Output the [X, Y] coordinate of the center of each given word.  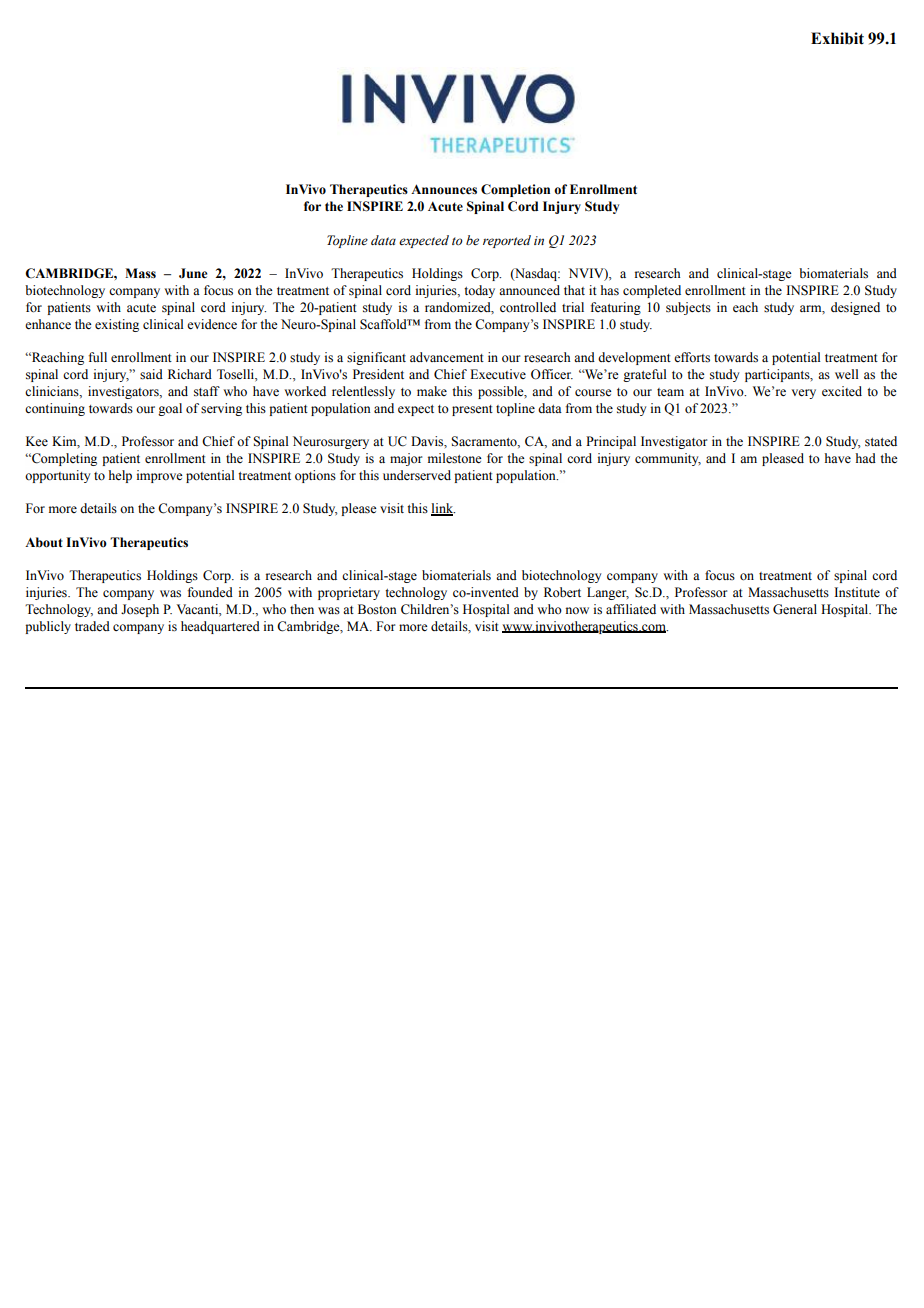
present [472, 410]
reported [507, 241]
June [193, 273]
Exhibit [837, 38]
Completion [515, 190]
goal [170, 409]
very [804, 394]
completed [652, 291]
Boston [377, 609]
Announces [444, 189]
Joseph [140, 610]
